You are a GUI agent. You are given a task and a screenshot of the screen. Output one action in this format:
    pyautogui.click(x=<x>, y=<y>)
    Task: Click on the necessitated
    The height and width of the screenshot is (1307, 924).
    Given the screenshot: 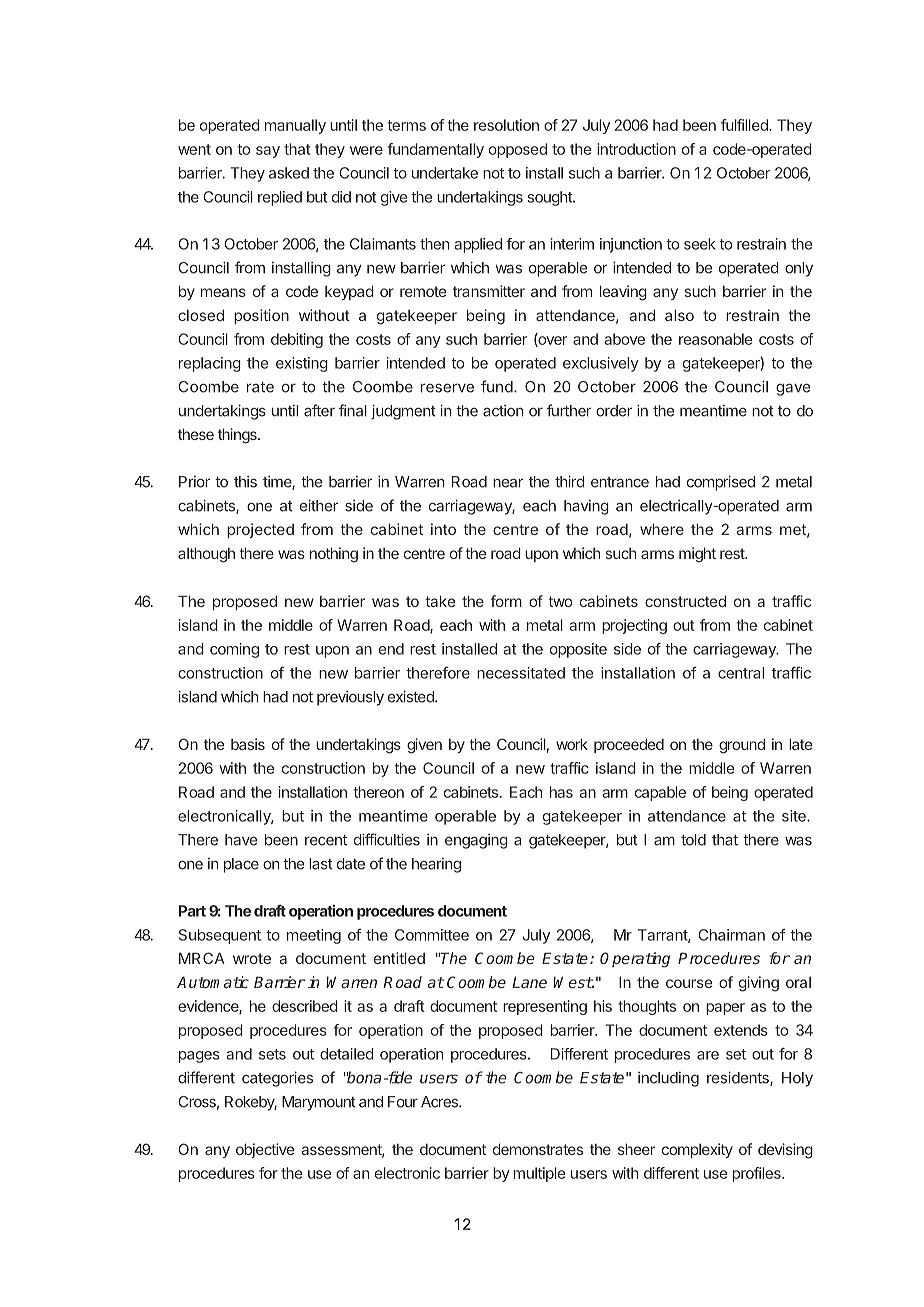 What is the action you would take?
    pyautogui.click(x=521, y=673)
